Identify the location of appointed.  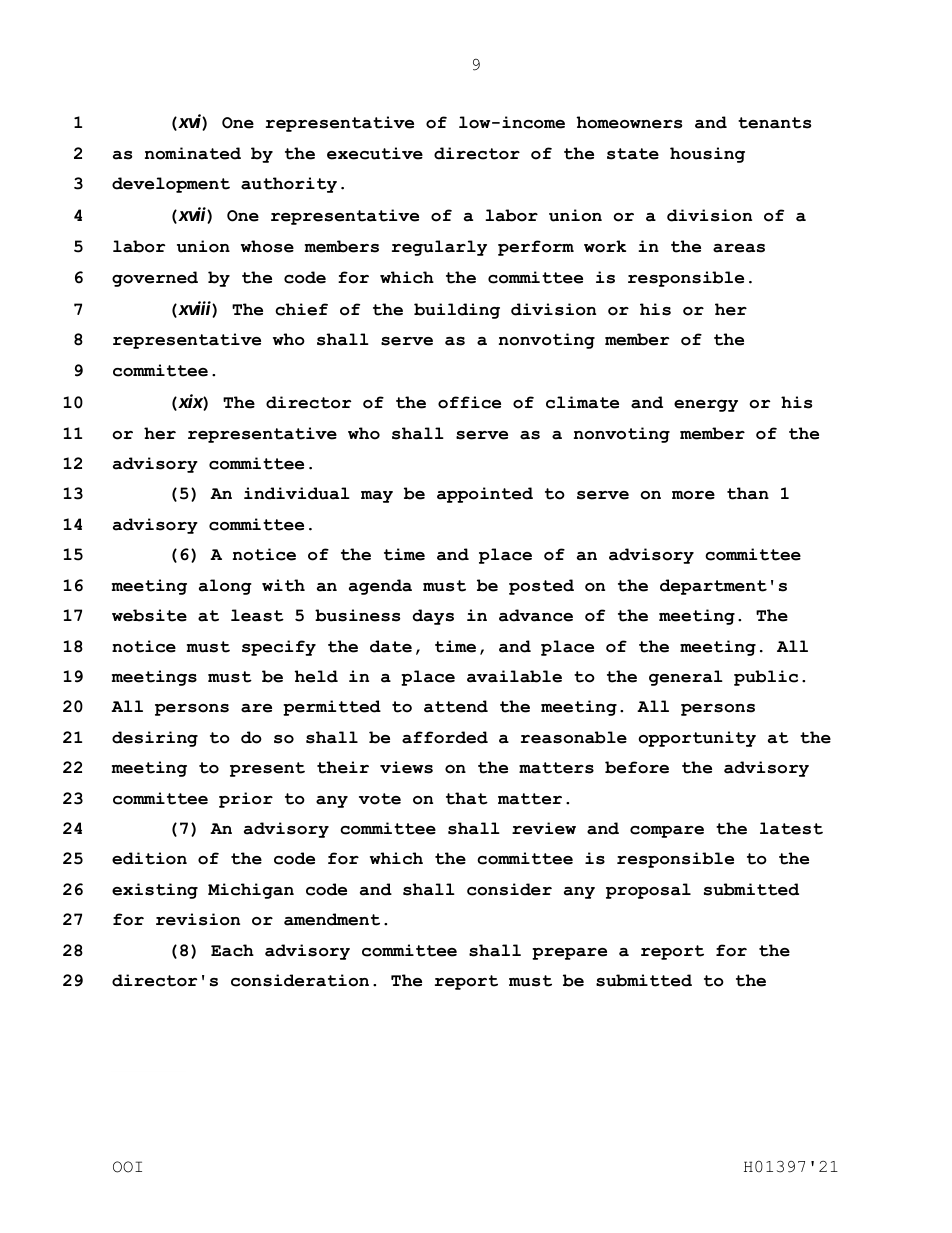
(485, 495).
